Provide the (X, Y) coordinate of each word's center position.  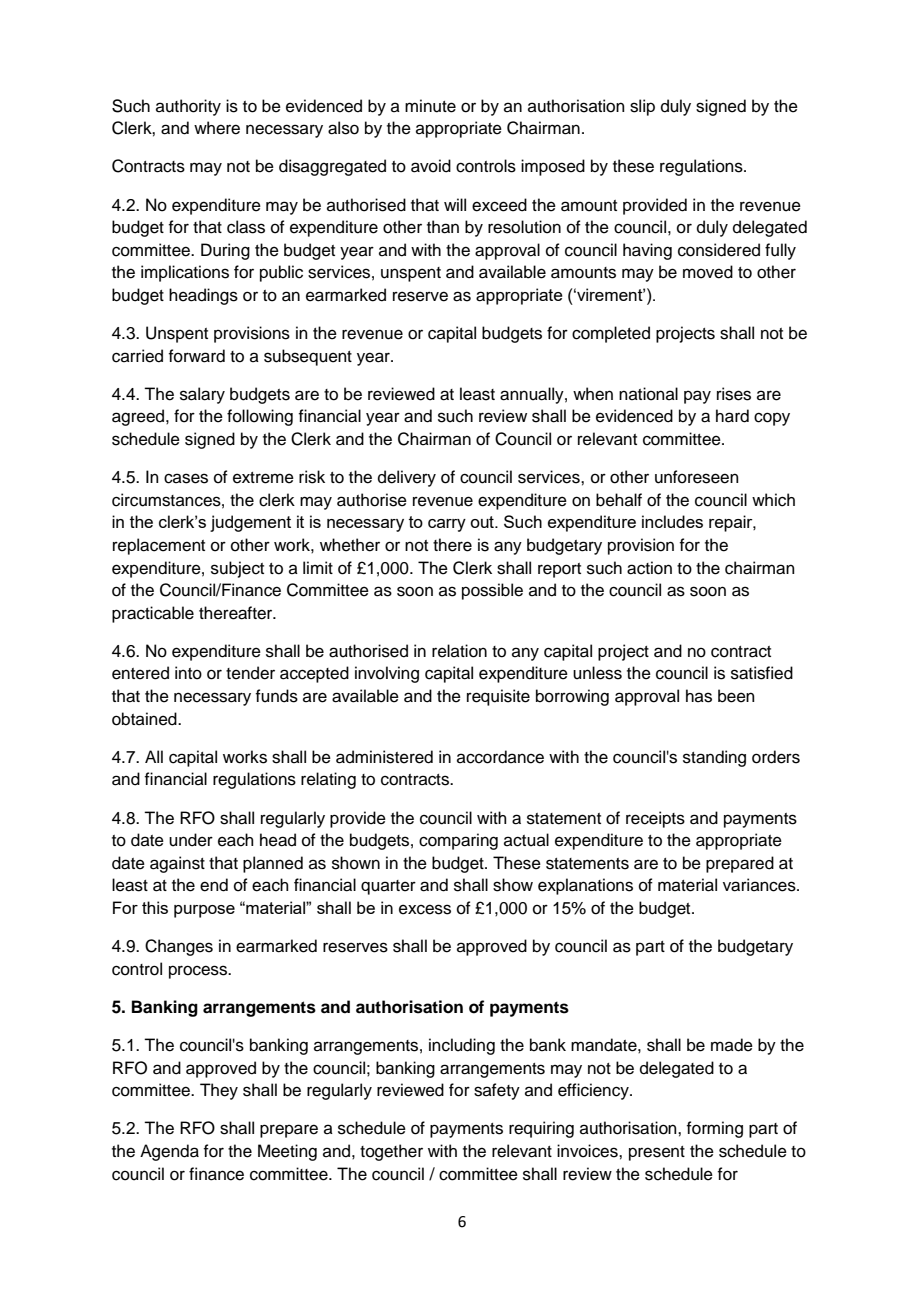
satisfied (762, 673)
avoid (431, 166)
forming (714, 1129)
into (188, 673)
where (217, 128)
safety (497, 1091)
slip (642, 107)
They (219, 1091)
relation (459, 651)
